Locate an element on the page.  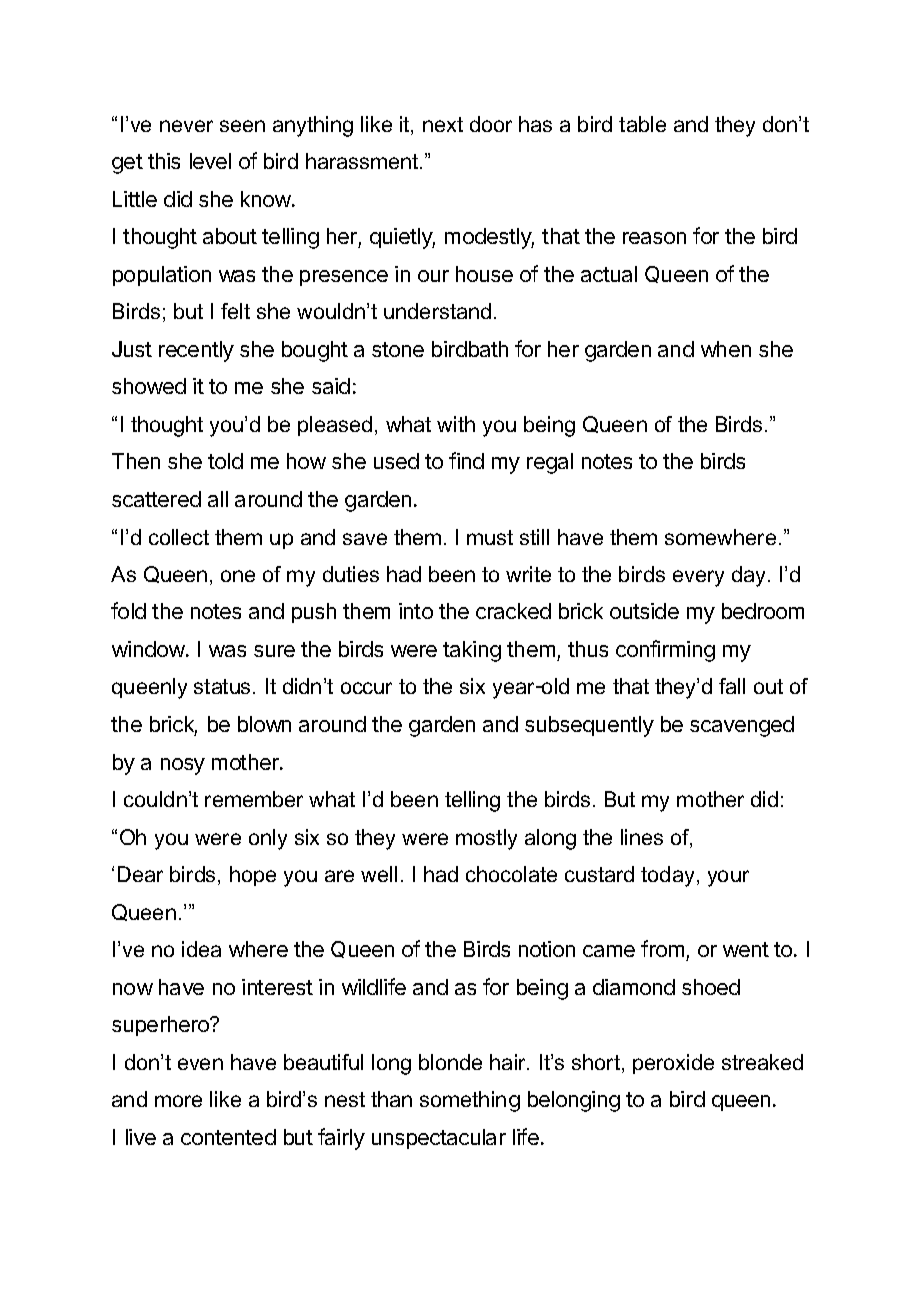
today is located at coordinates (667, 876).
